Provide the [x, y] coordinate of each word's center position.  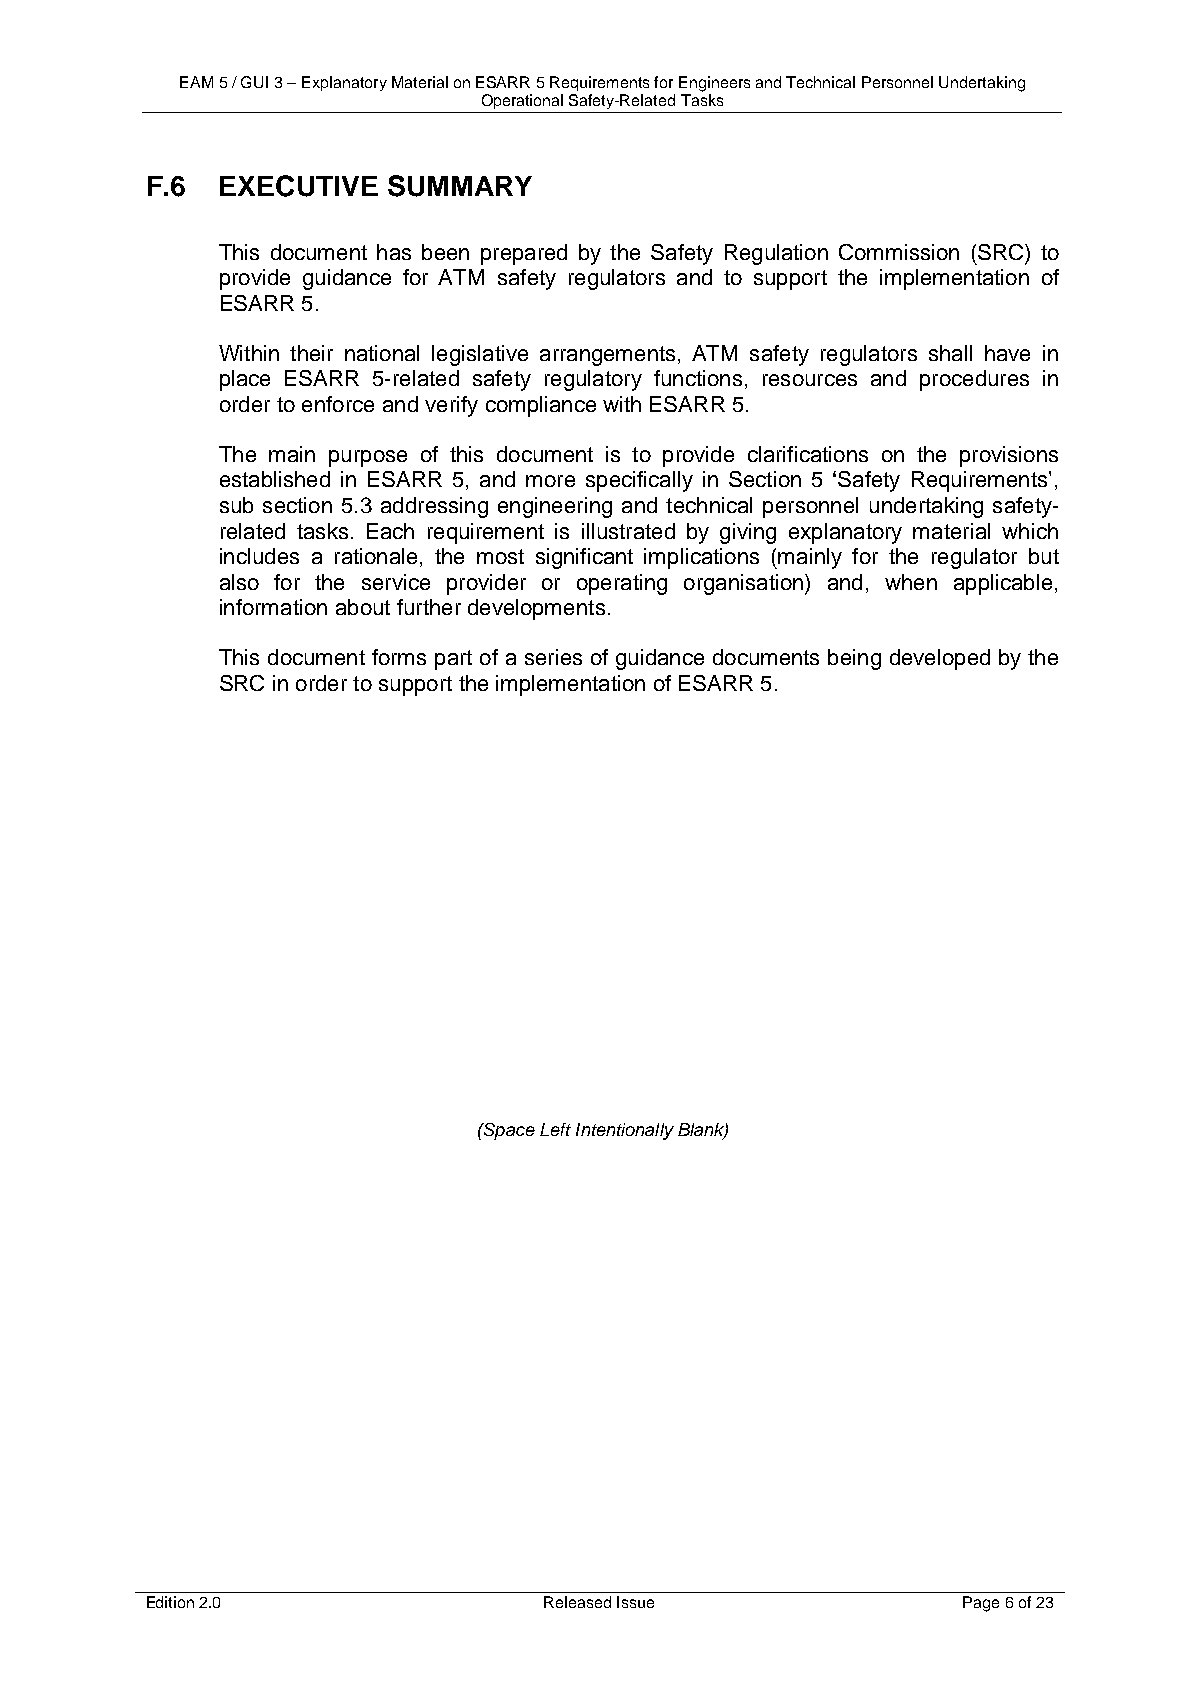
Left [555, 1129]
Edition [170, 1602]
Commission [899, 252]
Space [508, 1131]
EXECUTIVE [299, 186]
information [273, 607]
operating [622, 584]
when [911, 582]
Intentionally [625, 1131]
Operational [522, 101]
